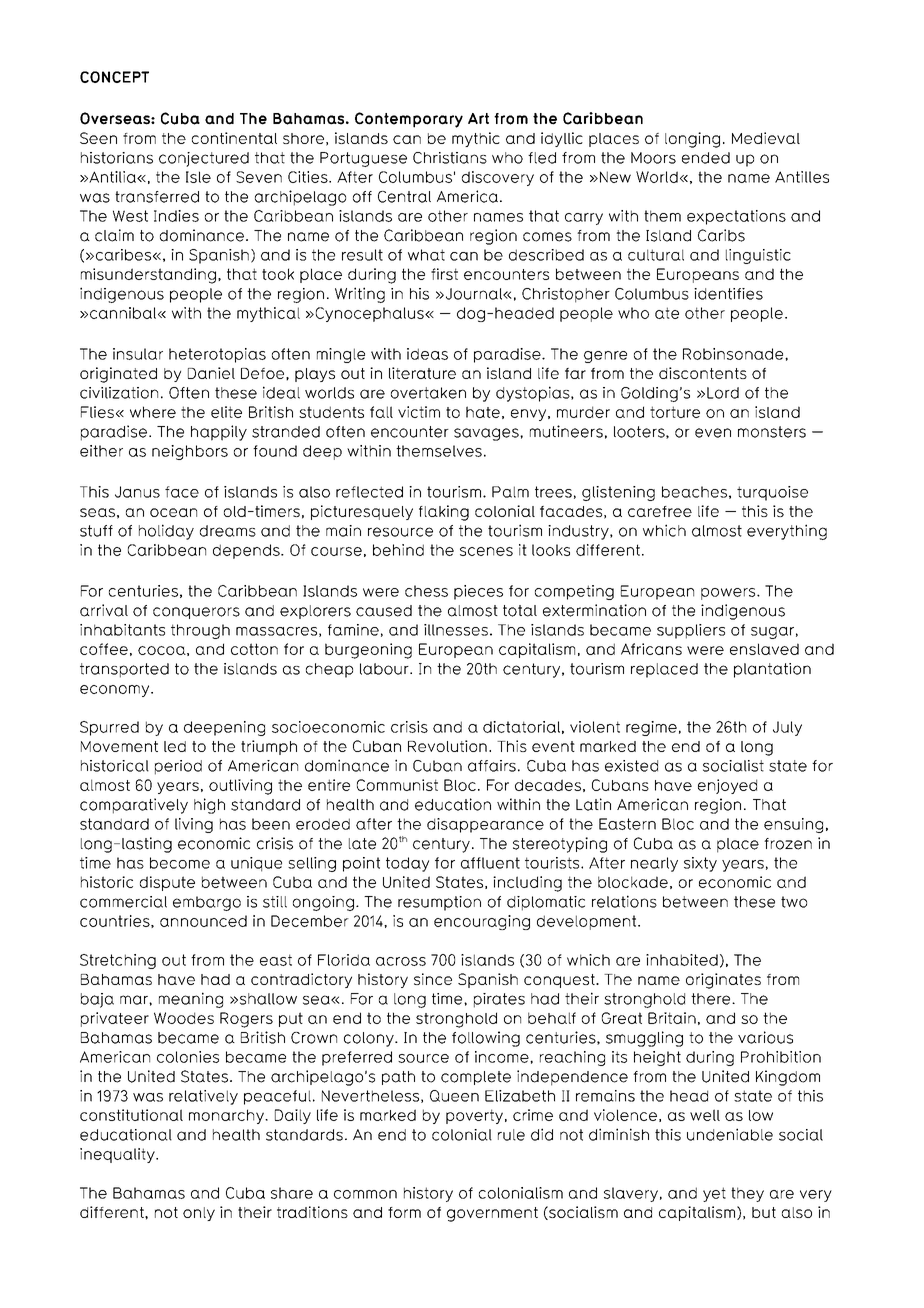  I want to click on form, so click(404, 1212).
